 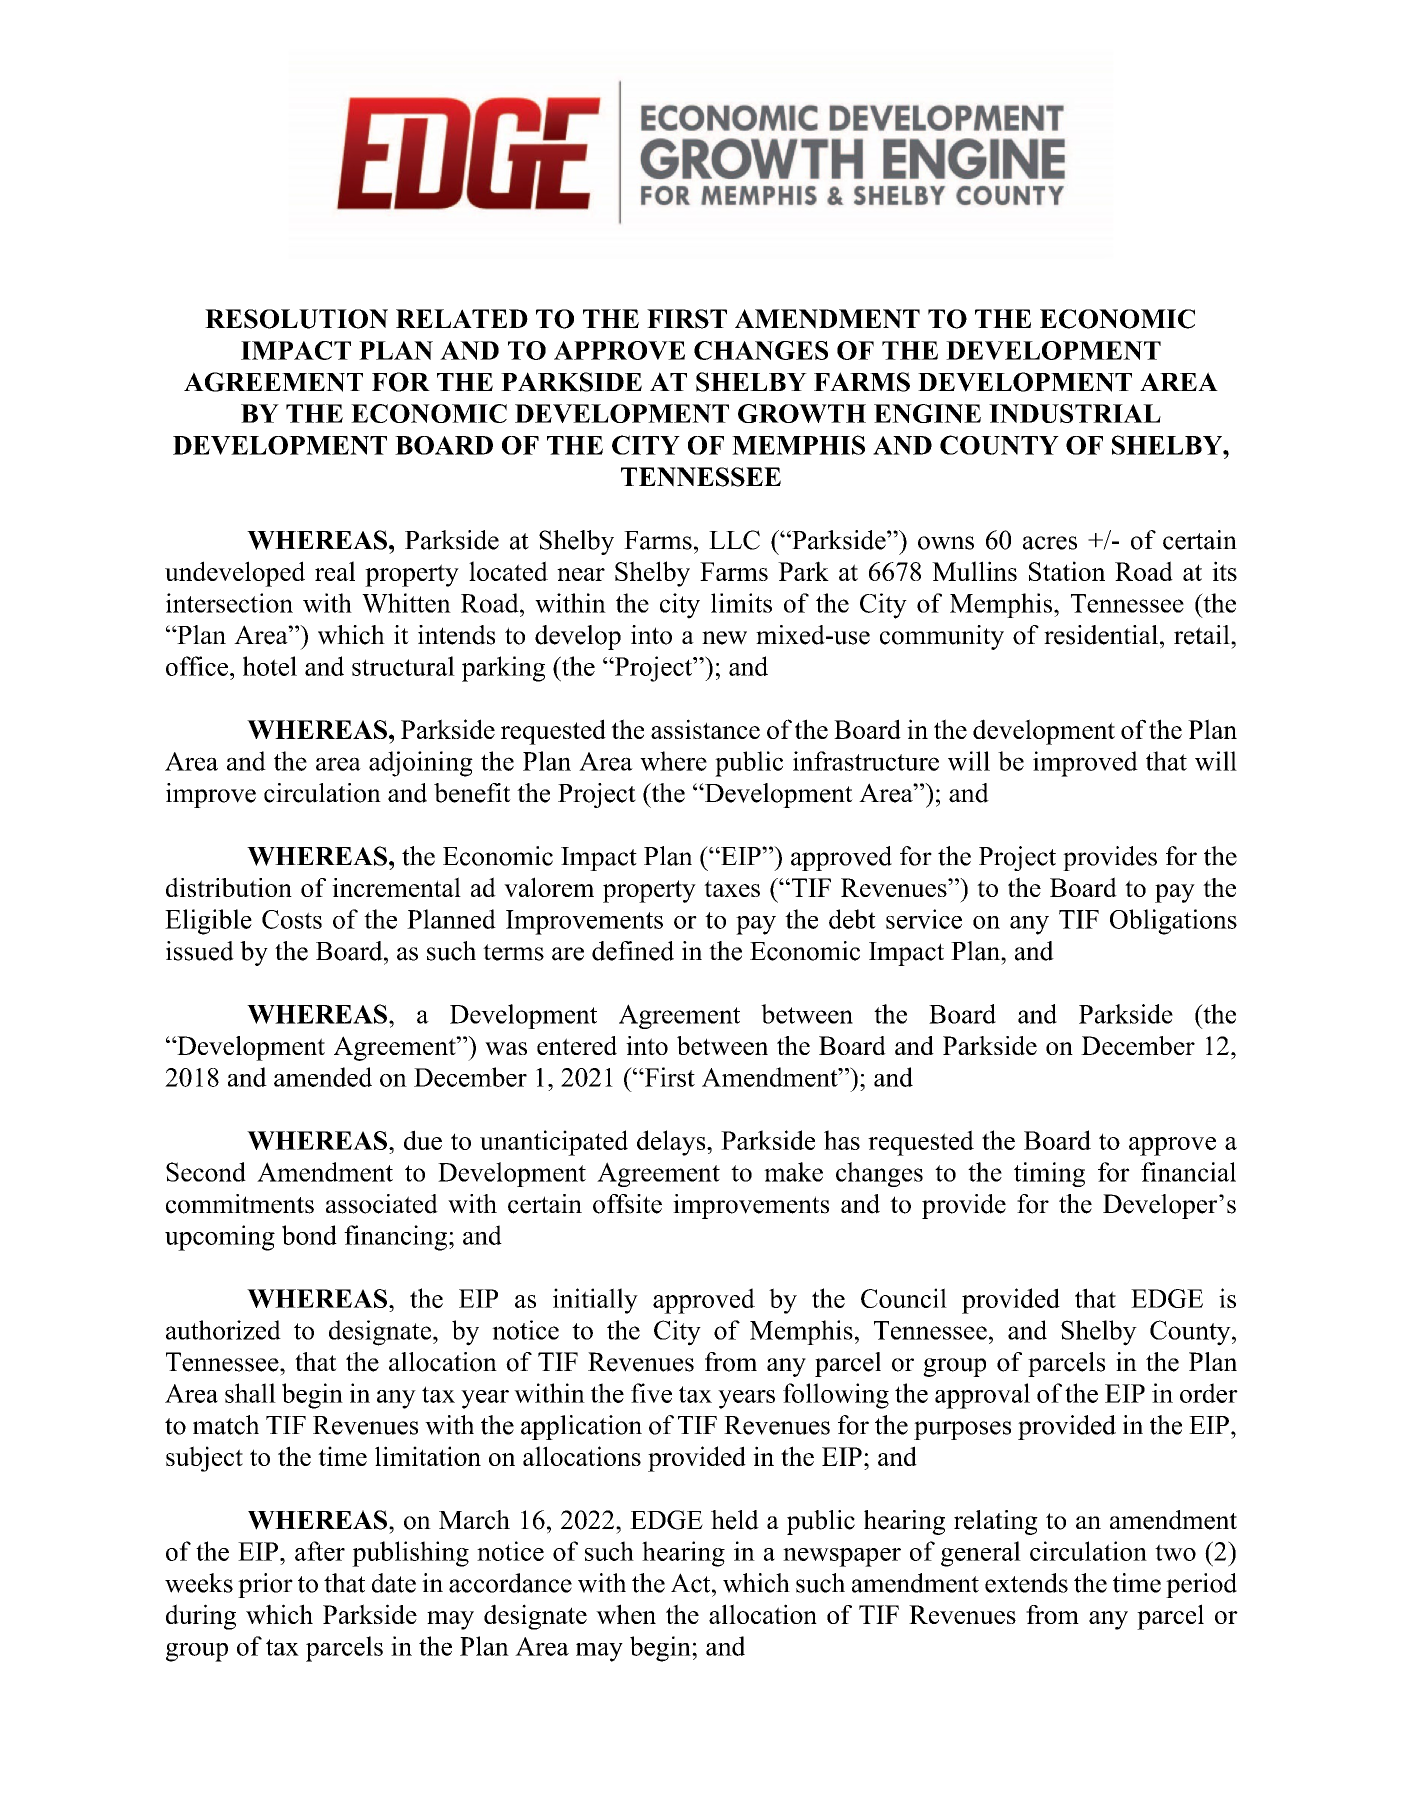 What do you see at coordinates (296, 319) in the screenshot?
I see `RESOLUTION` at bounding box center [296, 319].
